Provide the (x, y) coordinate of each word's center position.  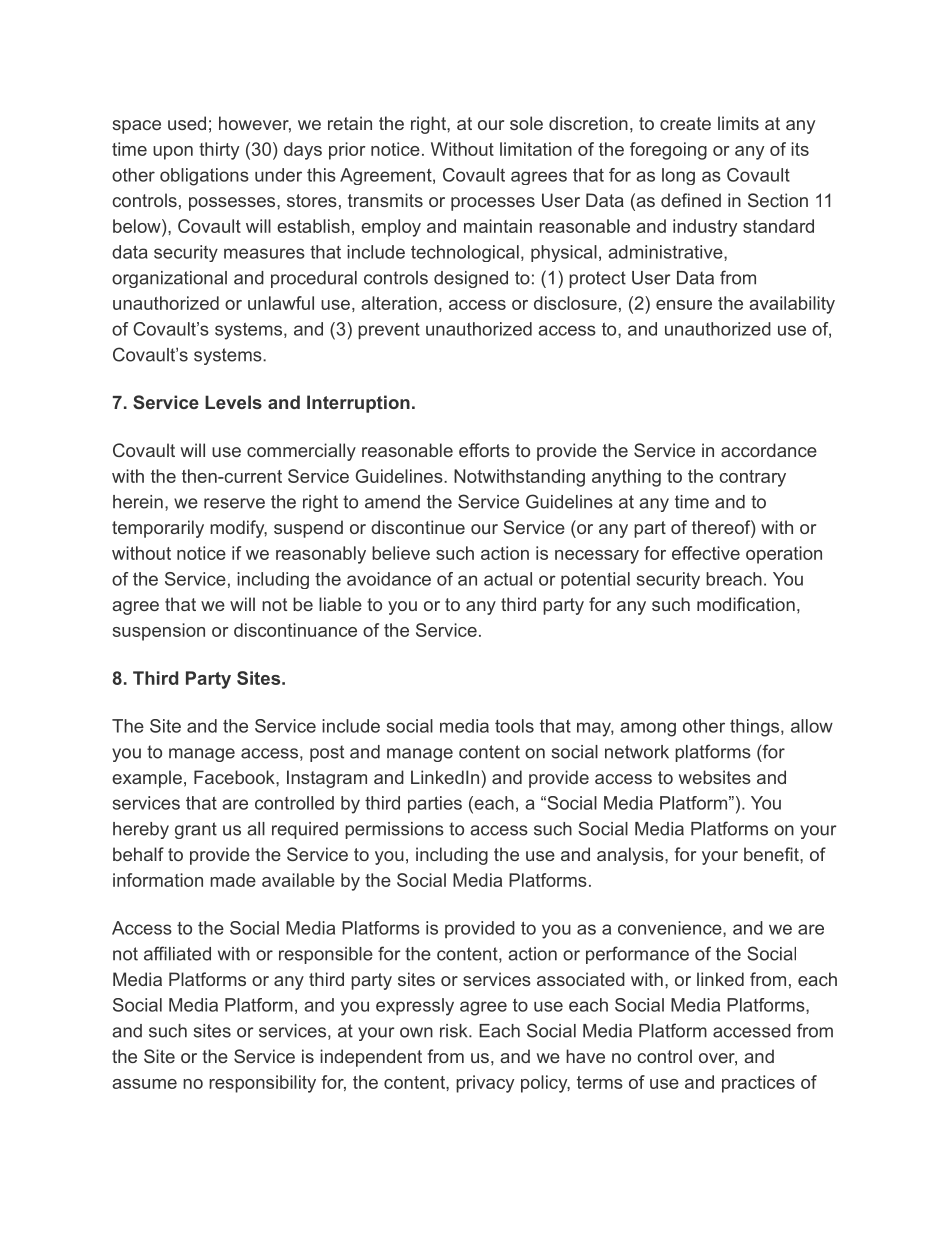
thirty (219, 151)
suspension (159, 632)
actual (508, 579)
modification (746, 604)
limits (738, 123)
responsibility (262, 1084)
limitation (536, 149)
